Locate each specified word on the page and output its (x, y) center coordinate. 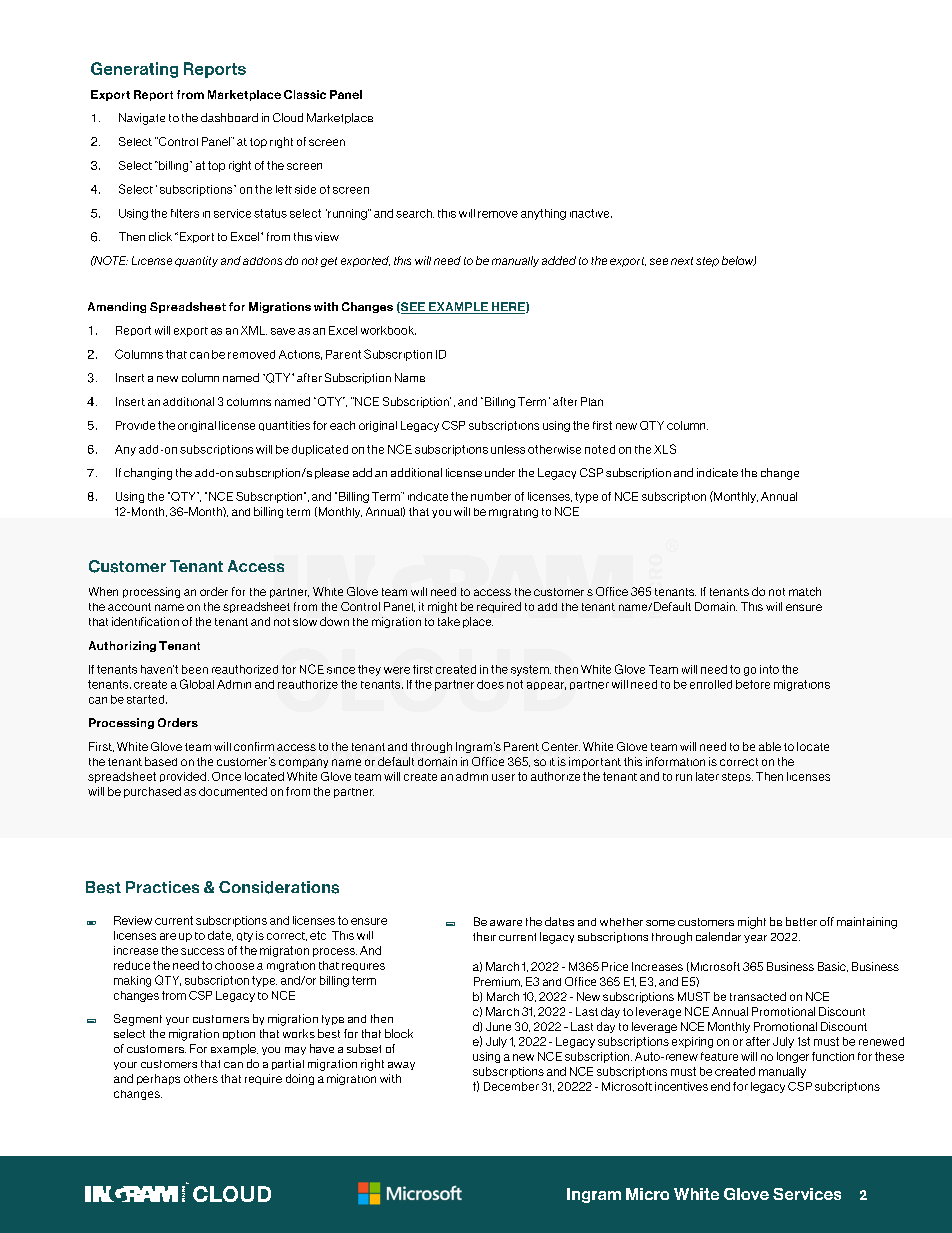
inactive (591, 213)
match (805, 591)
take (449, 621)
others (201, 1078)
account (129, 607)
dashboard (229, 117)
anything (543, 214)
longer (793, 1057)
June (498, 1026)
